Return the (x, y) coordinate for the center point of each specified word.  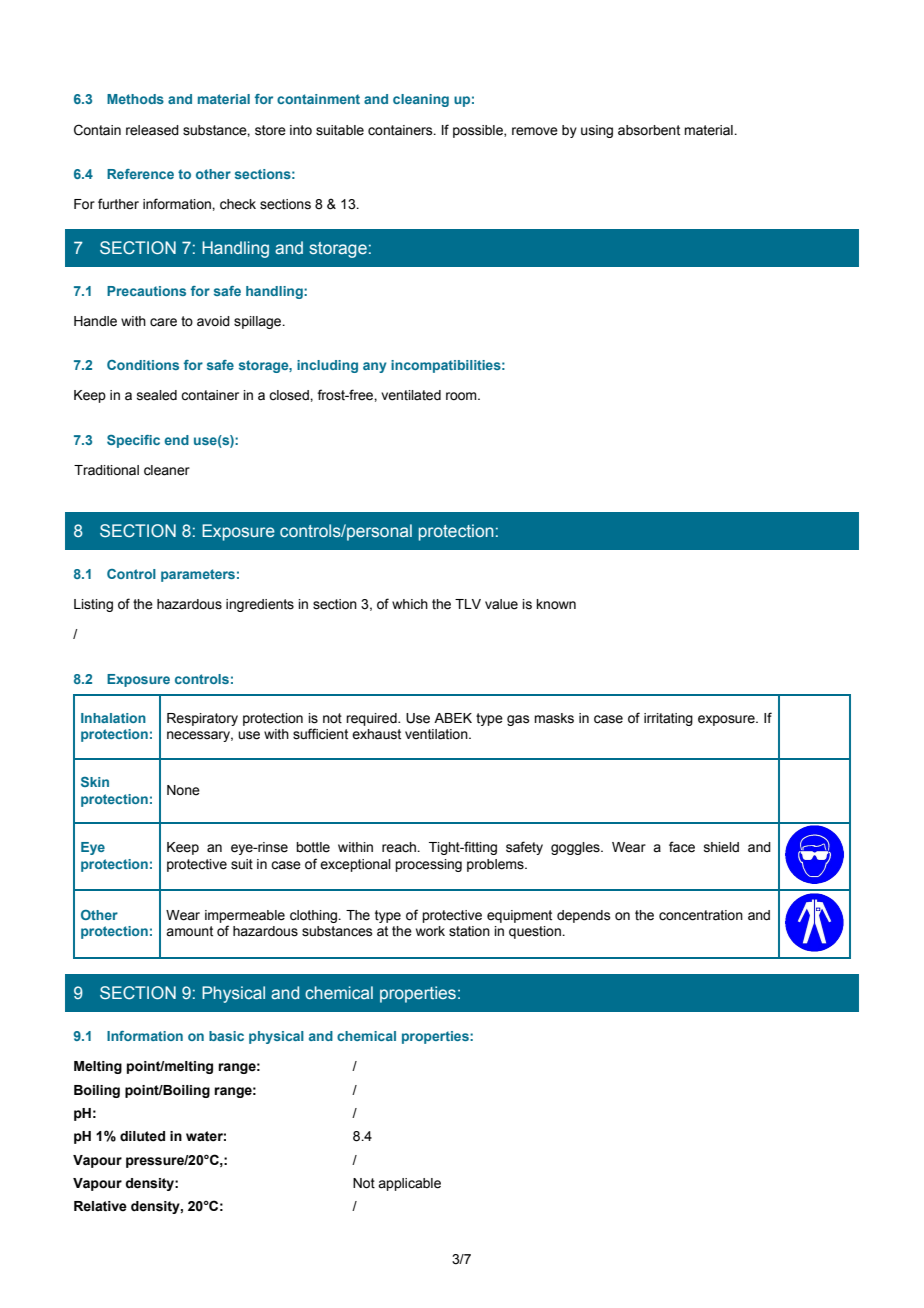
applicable (409, 1184)
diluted (142, 1136)
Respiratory (202, 719)
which (410, 604)
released (152, 130)
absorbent (649, 130)
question (536, 932)
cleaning (421, 100)
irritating (668, 719)
